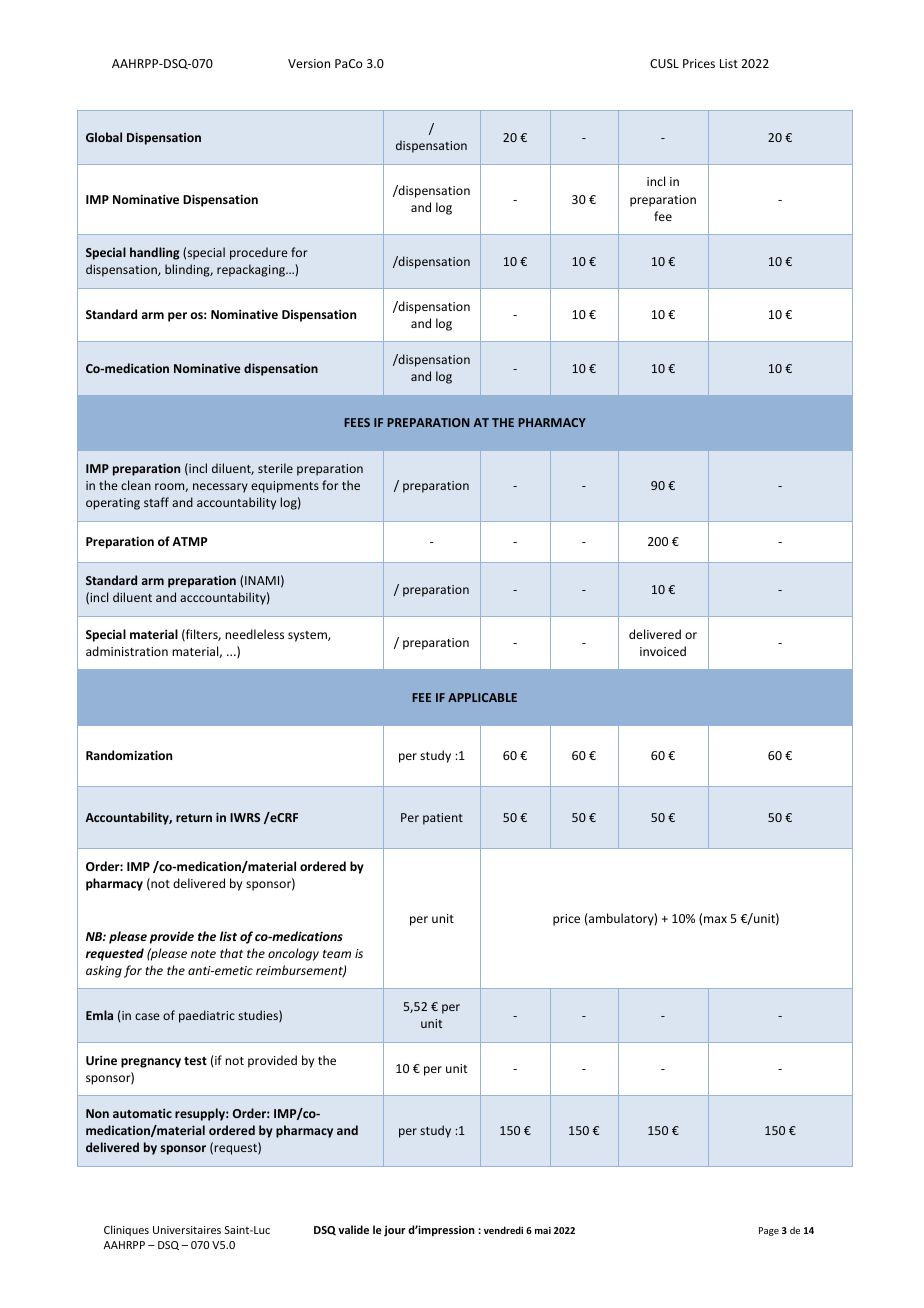  Describe the element at coordinates (769, 1231) in the document. I see `Page` at that location.
